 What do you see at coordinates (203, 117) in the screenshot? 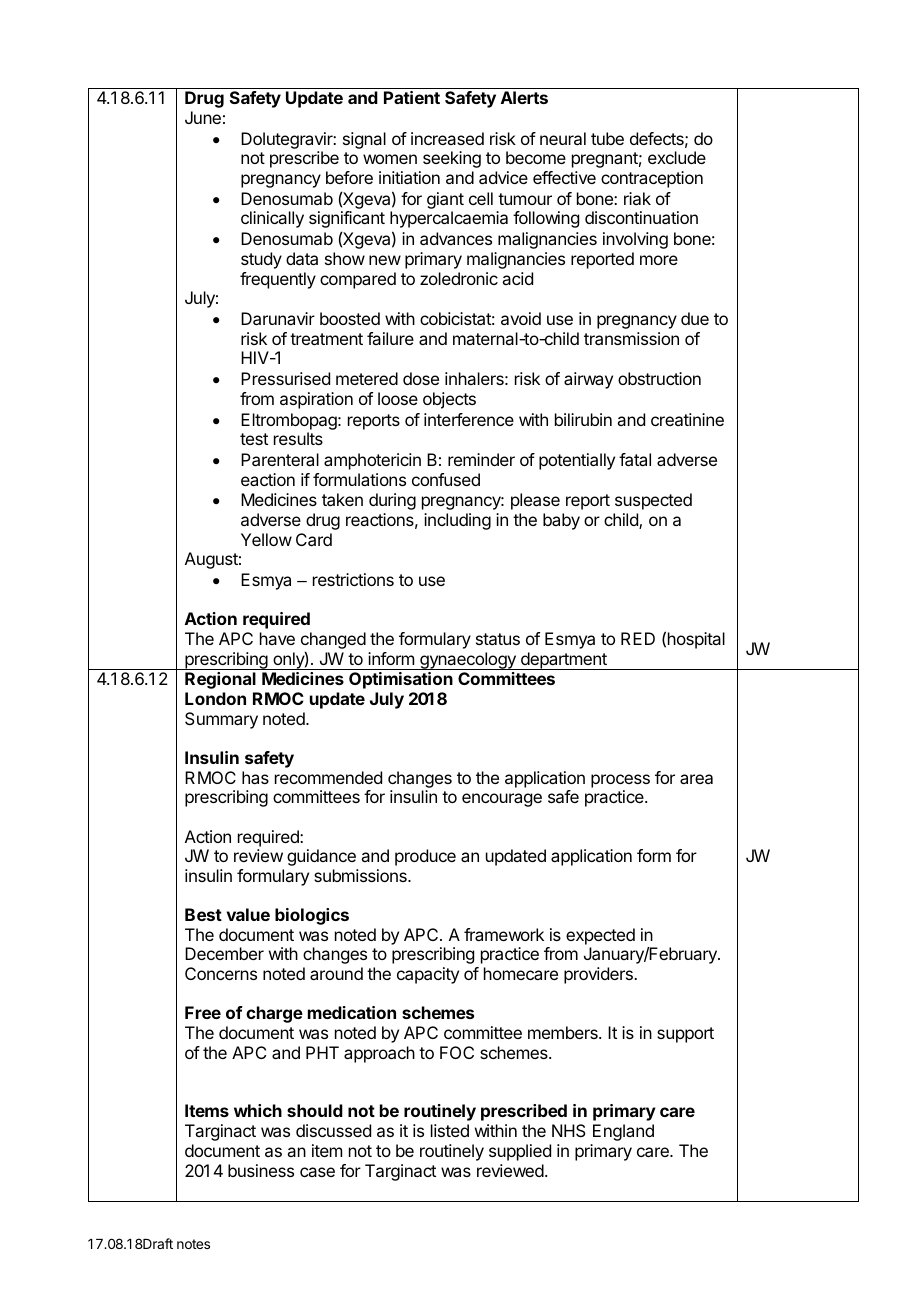
I see `June` at bounding box center [203, 117].
